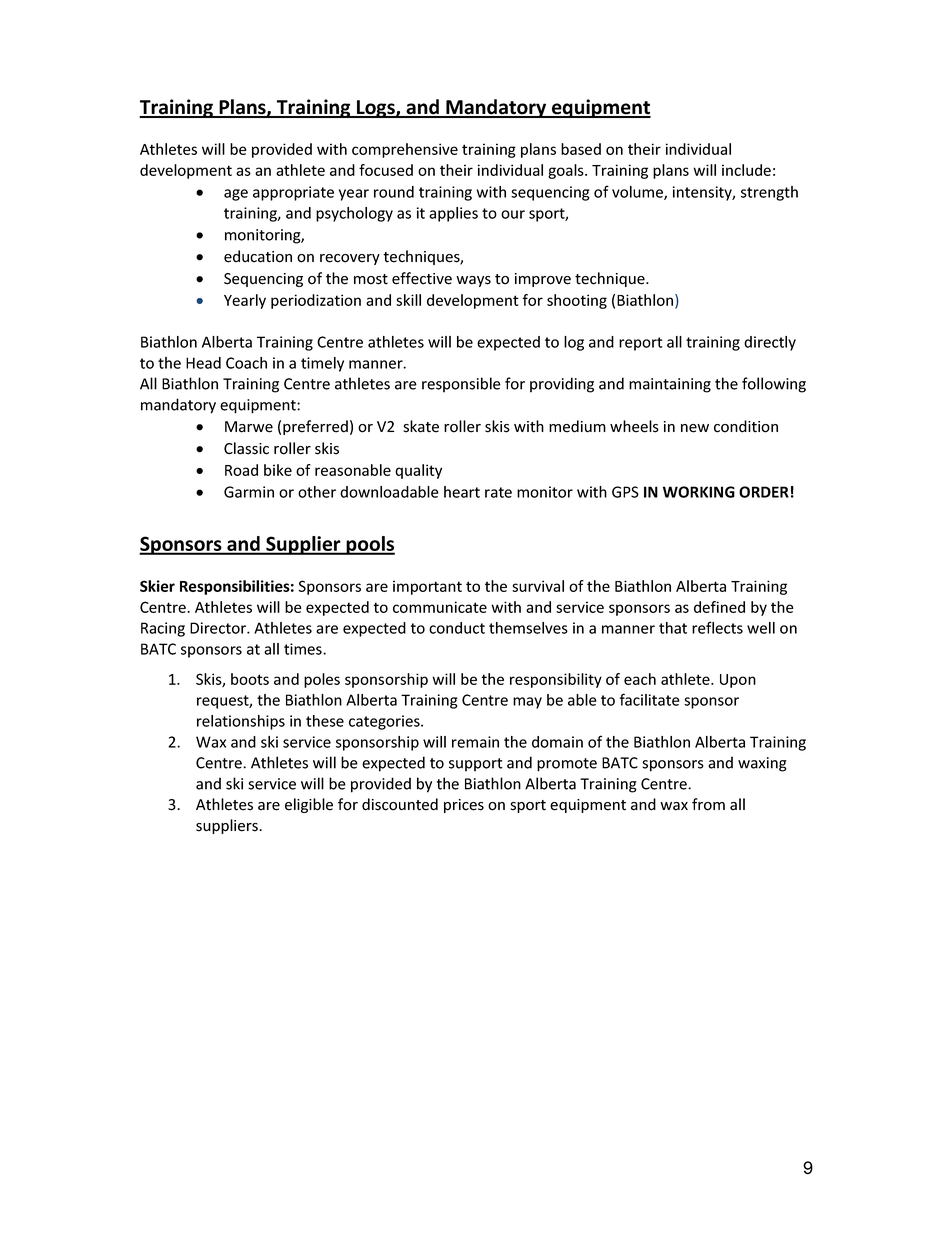 This image has height=1233, width=952. Describe the element at coordinates (236, 195) in the image. I see `age` at that location.
